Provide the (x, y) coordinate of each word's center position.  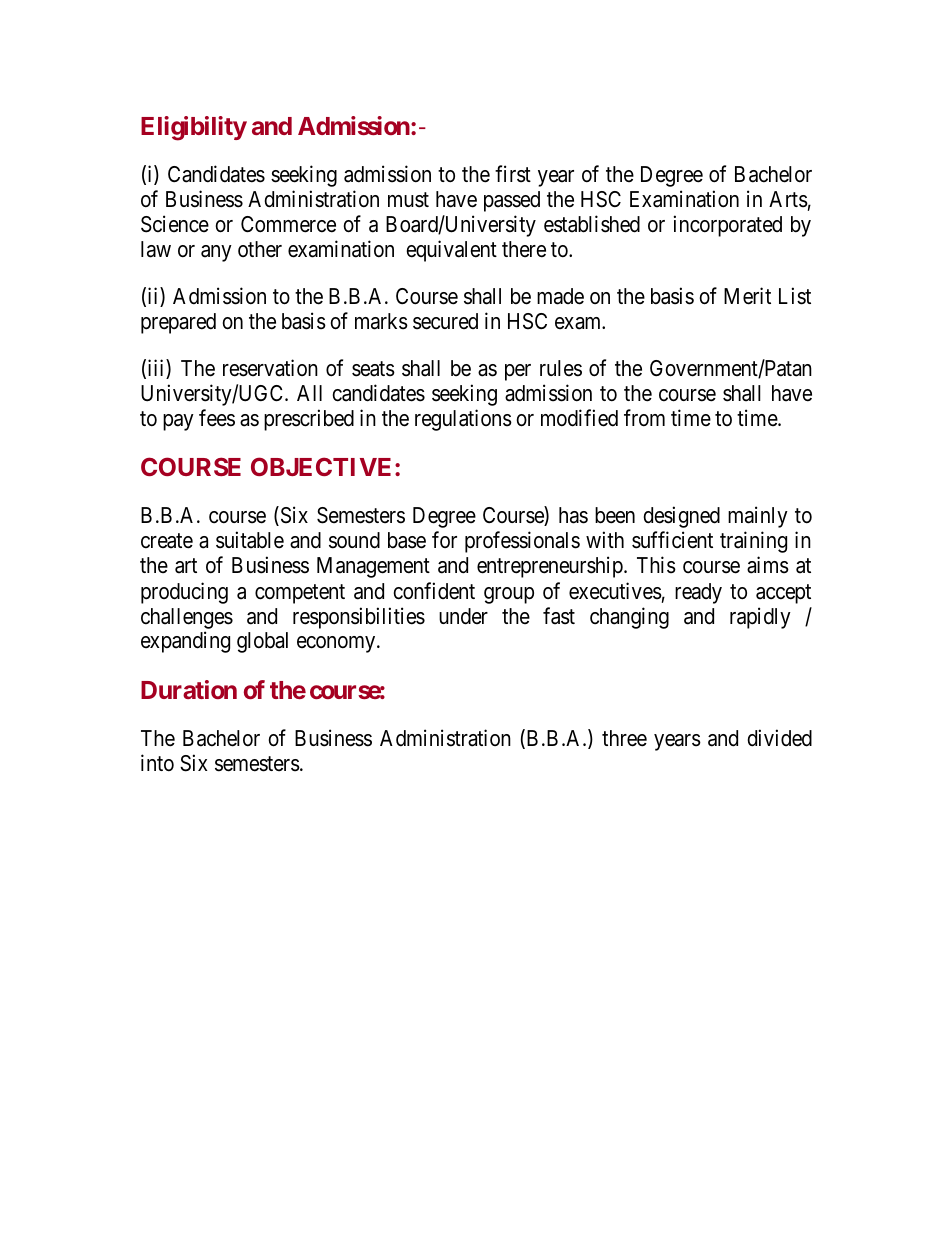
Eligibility (194, 128)
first (513, 174)
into (157, 762)
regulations (463, 420)
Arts (788, 199)
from (644, 417)
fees (217, 418)
